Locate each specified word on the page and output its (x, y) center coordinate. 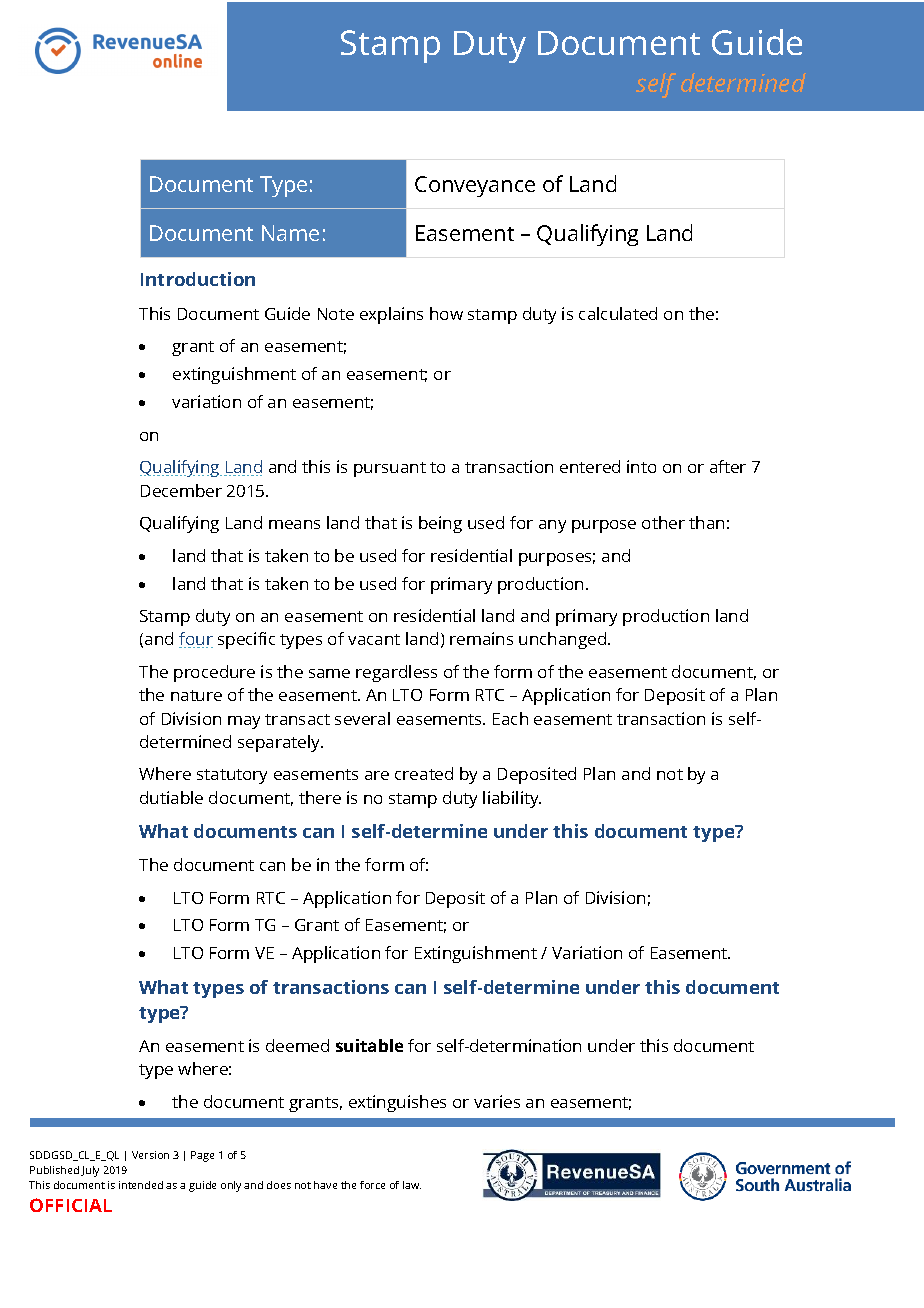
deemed (297, 1045)
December (181, 490)
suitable (369, 1045)
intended (141, 1185)
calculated (618, 313)
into (641, 466)
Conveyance (475, 186)
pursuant (390, 469)
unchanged (564, 640)
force (372, 1185)
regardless (396, 673)
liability (512, 799)
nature (196, 695)
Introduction (198, 279)
